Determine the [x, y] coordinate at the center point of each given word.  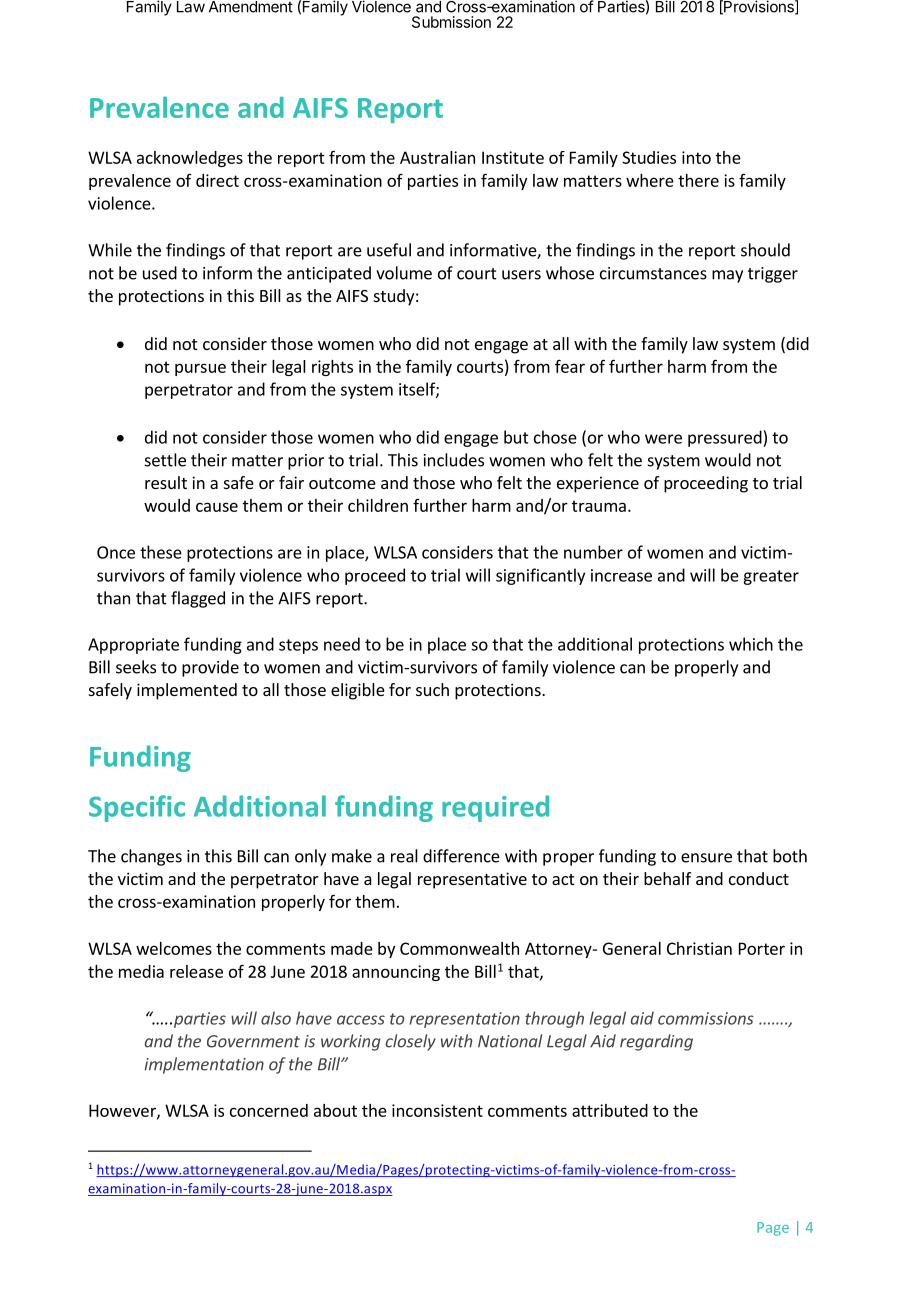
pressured [726, 438]
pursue [200, 369]
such [432, 689]
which [751, 644]
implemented [187, 691]
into [696, 157]
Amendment [251, 7]
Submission [451, 22]
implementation [204, 1065]
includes [454, 460]
